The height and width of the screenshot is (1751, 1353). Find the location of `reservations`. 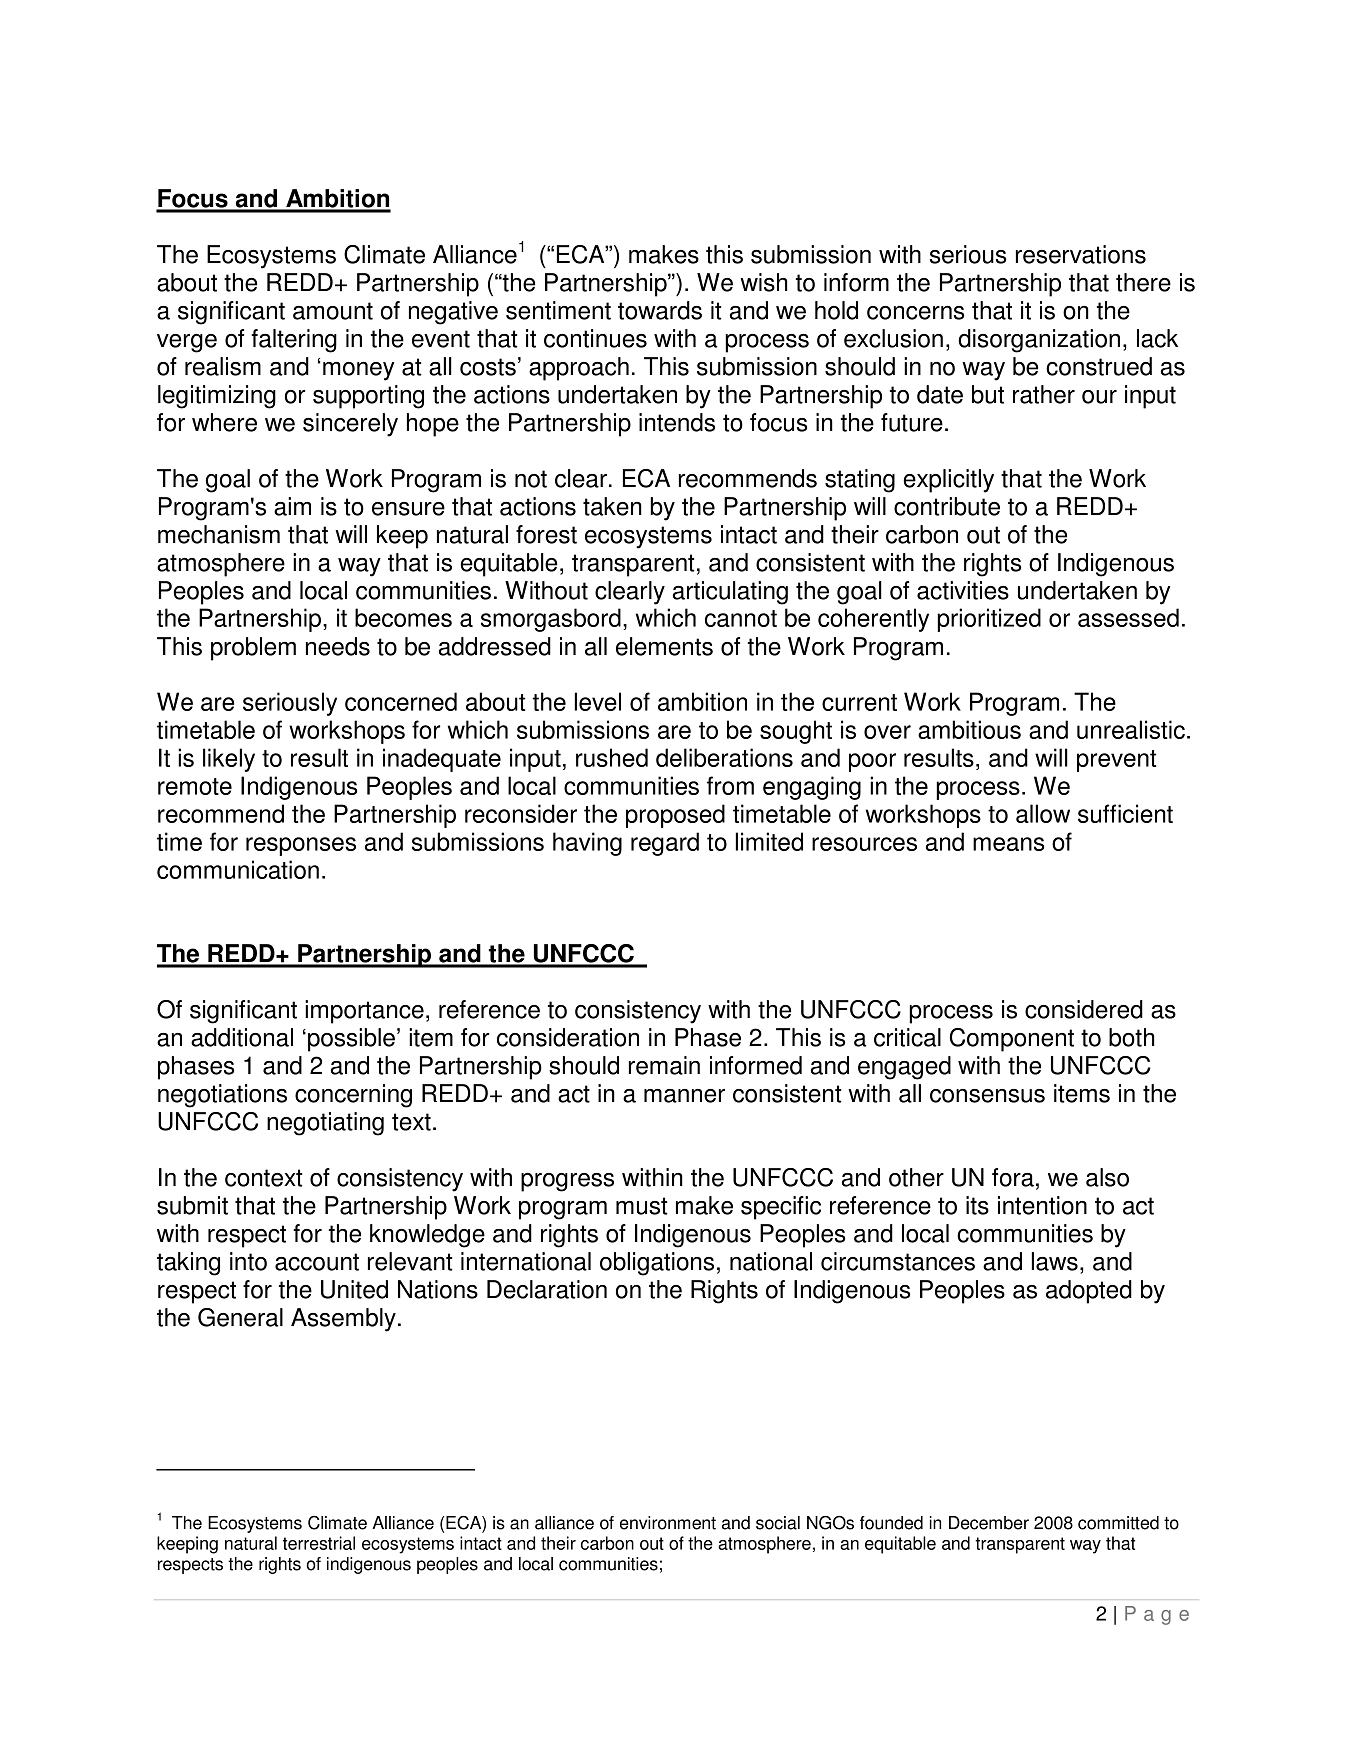

reservations is located at coordinates (1081, 254).
